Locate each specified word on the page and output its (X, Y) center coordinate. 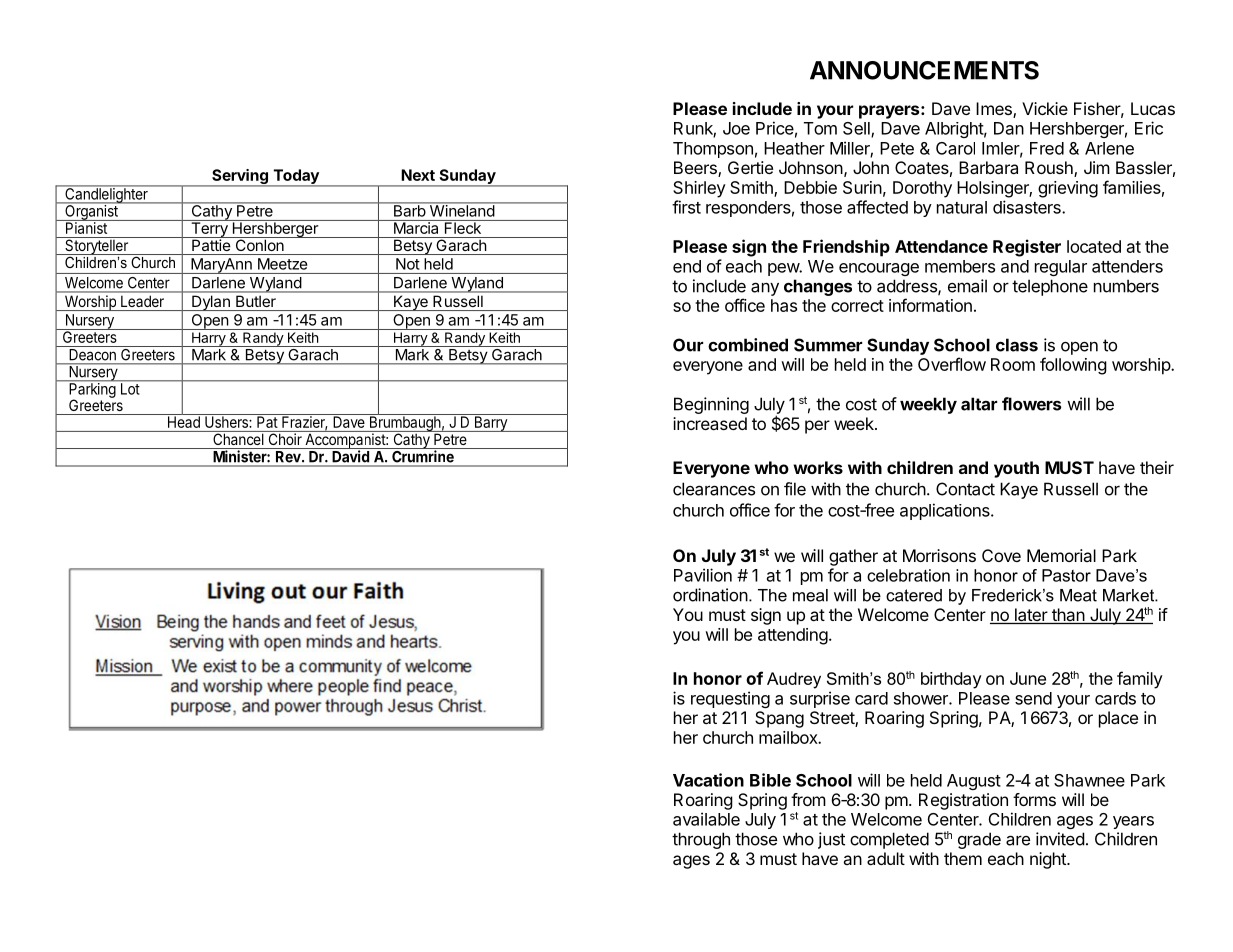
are (1018, 840)
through (701, 840)
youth (1016, 469)
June (1028, 678)
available (706, 819)
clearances (714, 489)
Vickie (1045, 108)
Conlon (259, 244)
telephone (1050, 287)
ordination (710, 595)
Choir (285, 438)
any (765, 289)
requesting (730, 699)
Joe (736, 128)
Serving (240, 178)
